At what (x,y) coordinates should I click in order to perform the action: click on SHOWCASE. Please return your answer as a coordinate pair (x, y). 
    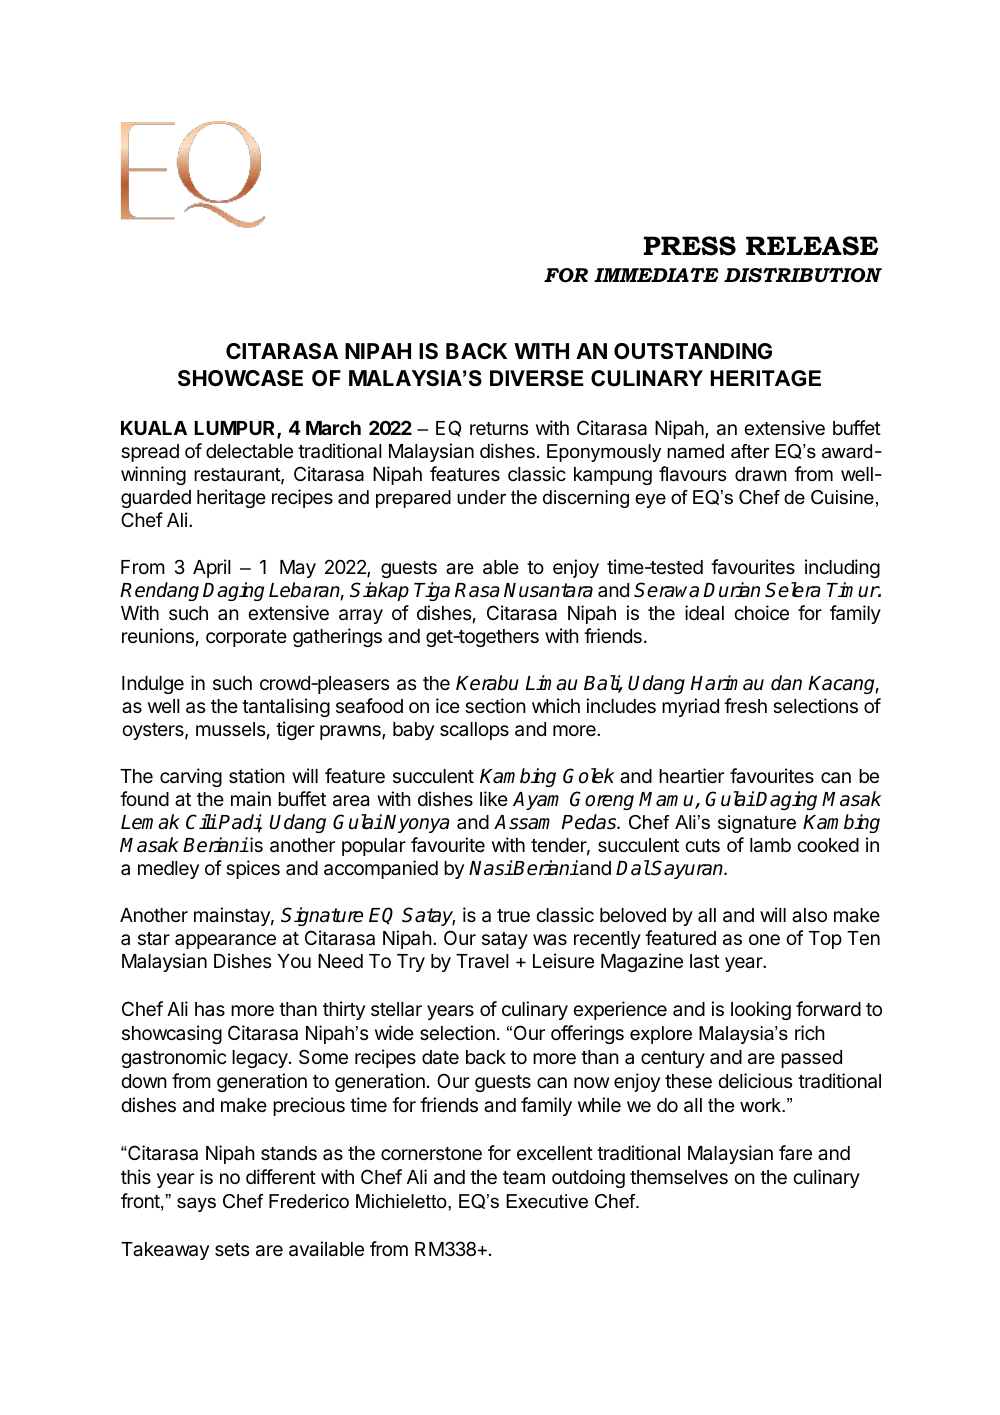
    Looking at the image, I should click on (240, 378).
